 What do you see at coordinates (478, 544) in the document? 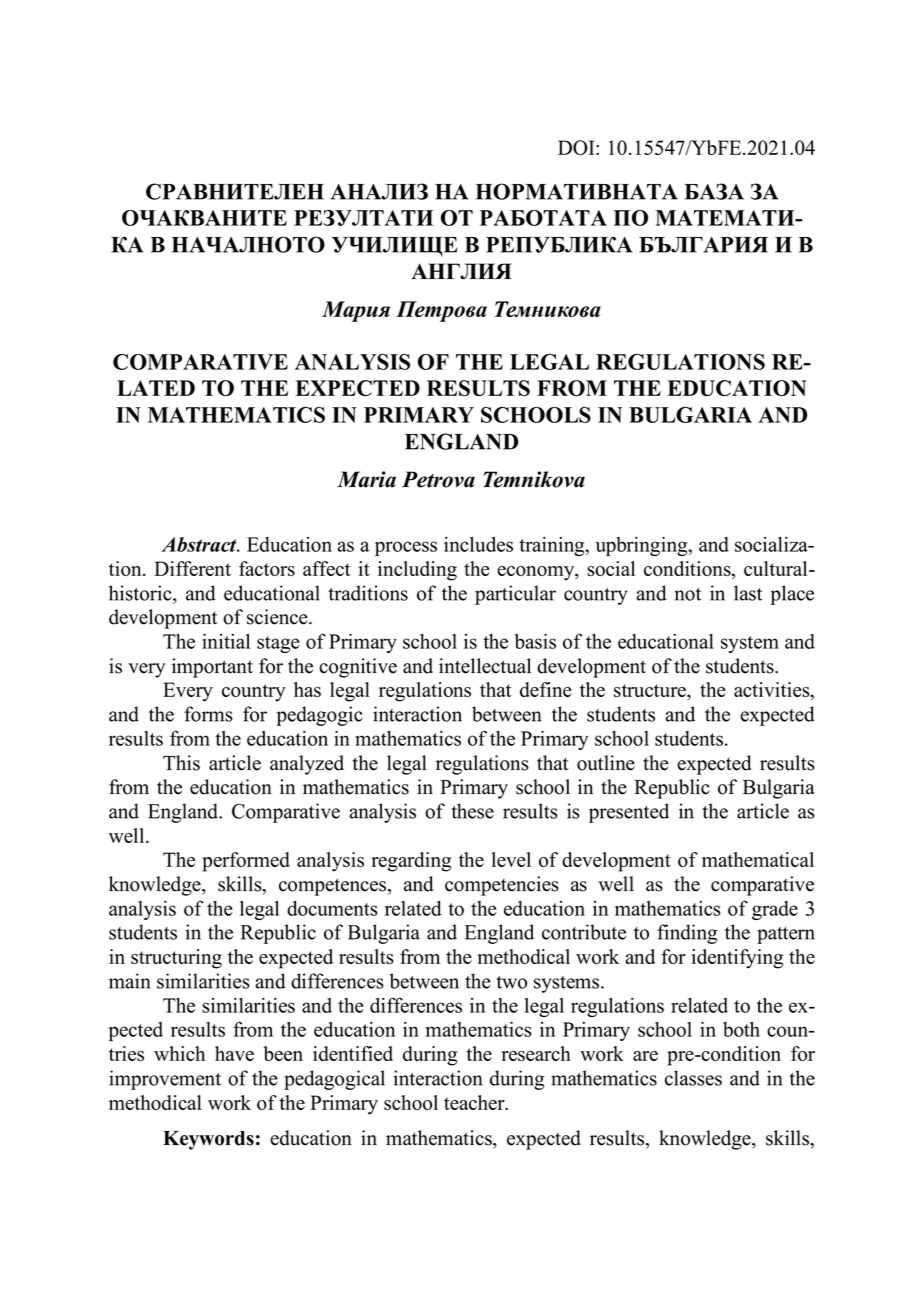
I see `includes` at bounding box center [478, 544].
